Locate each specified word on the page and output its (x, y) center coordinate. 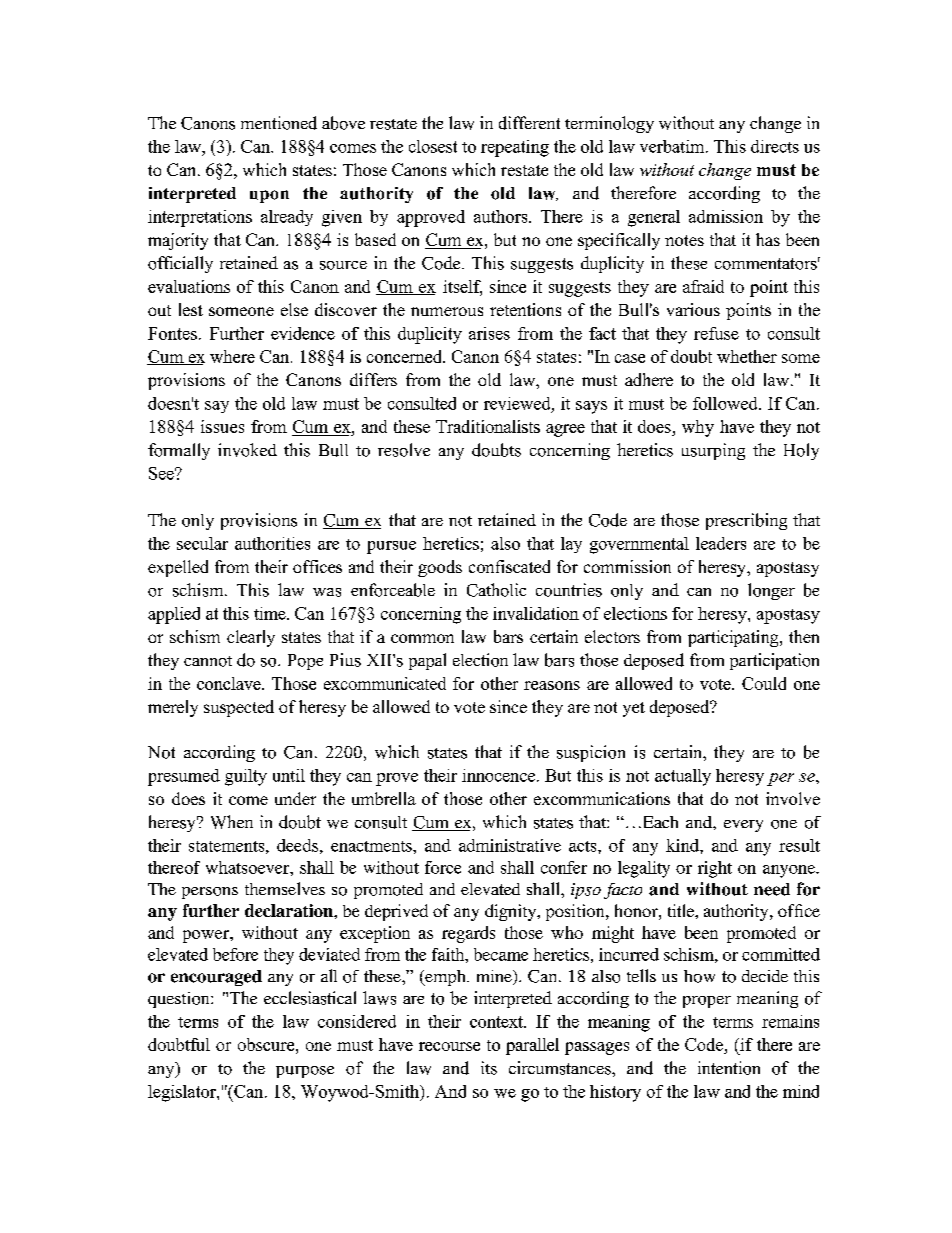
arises (489, 333)
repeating (515, 148)
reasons (552, 685)
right (715, 869)
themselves (285, 888)
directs (775, 146)
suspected (239, 708)
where (232, 356)
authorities (272, 543)
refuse (716, 333)
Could (764, 683)
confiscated (509, 566)
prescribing (746, 521)
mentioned (279, 123)
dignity (512, 912)
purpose (305, 1072)
